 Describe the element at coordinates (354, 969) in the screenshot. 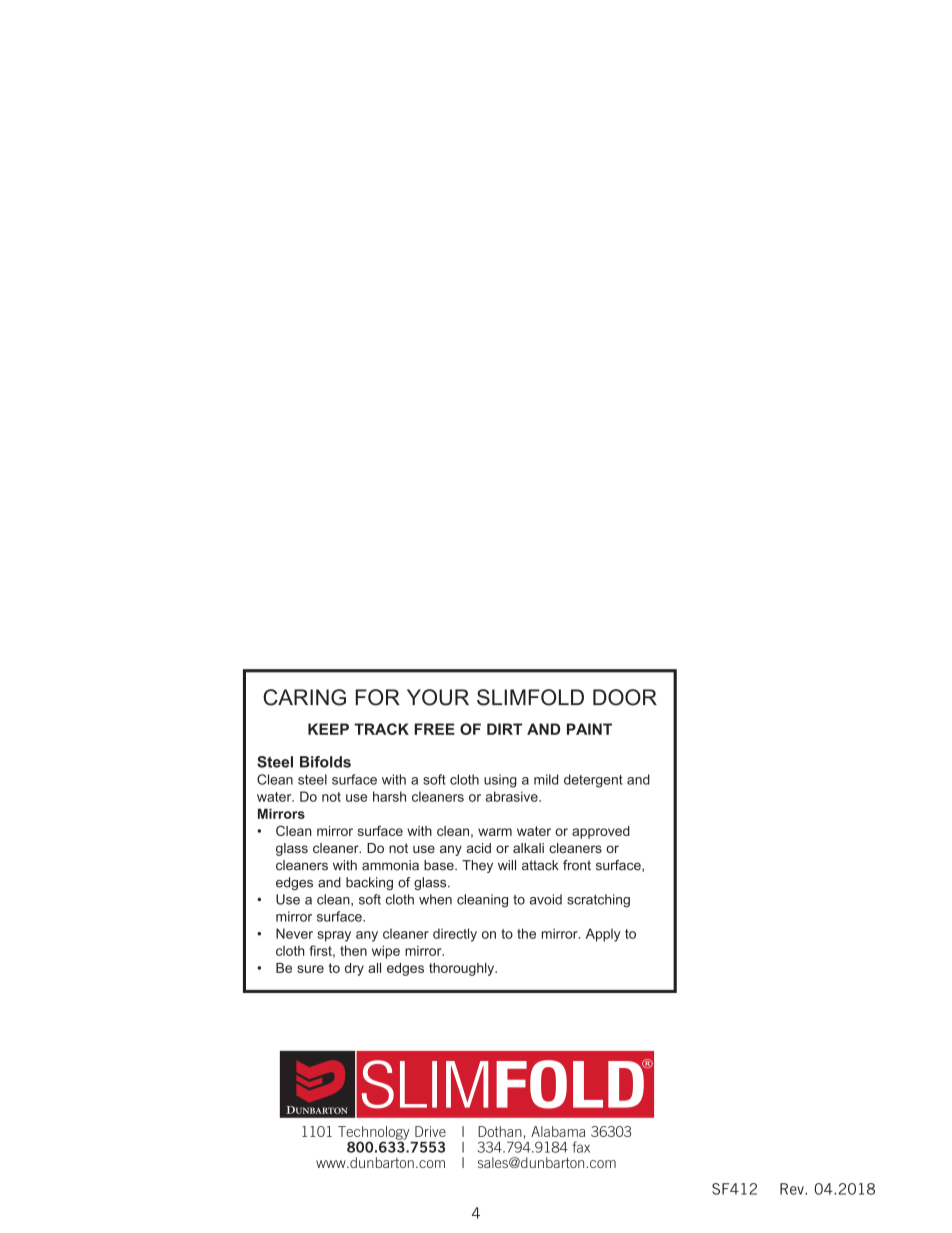

I see `dry` at that location.
